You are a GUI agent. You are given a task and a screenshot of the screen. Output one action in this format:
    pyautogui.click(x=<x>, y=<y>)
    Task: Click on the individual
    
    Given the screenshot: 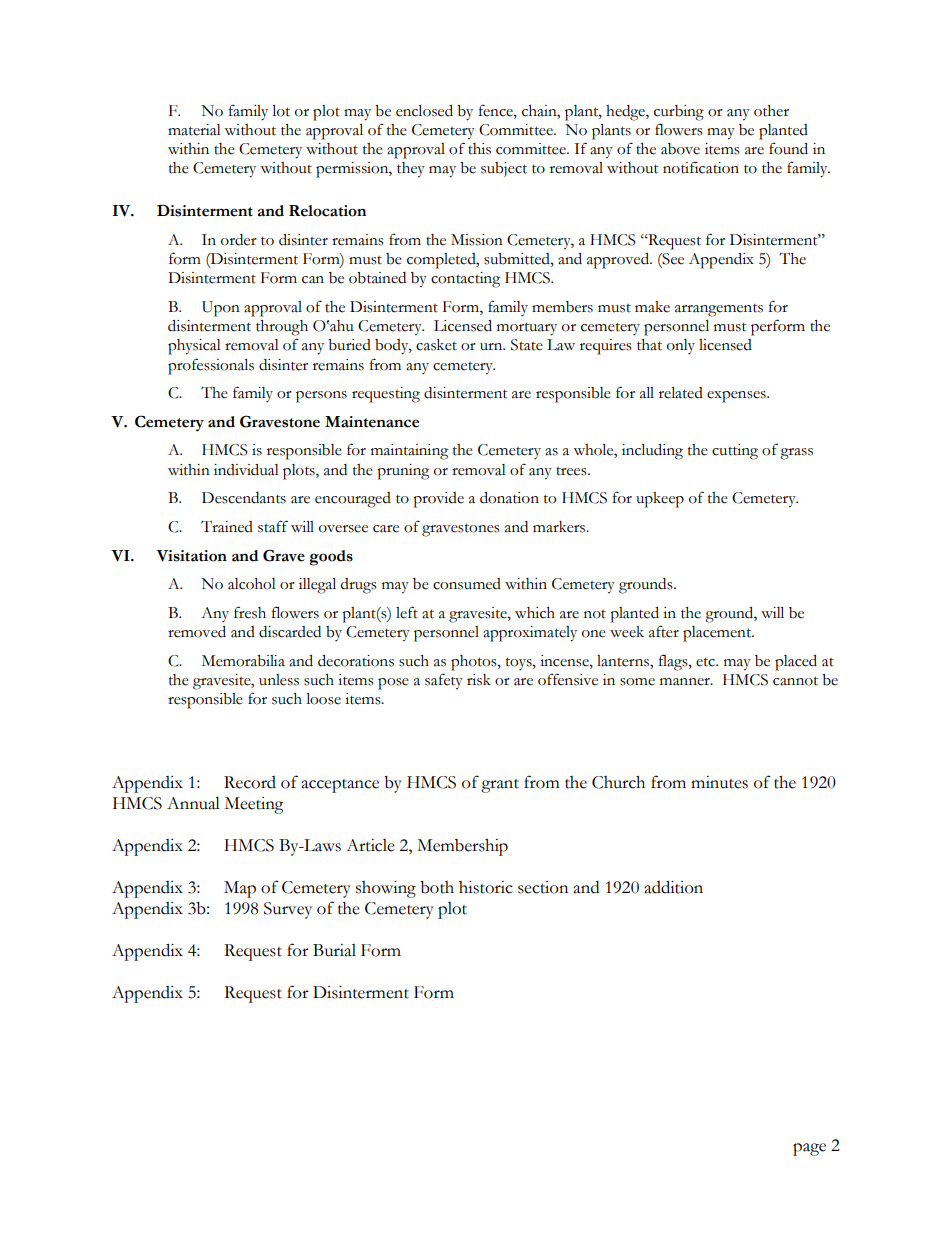 What is the action you would take?
    pyautogui.click(x=246, y=470)
